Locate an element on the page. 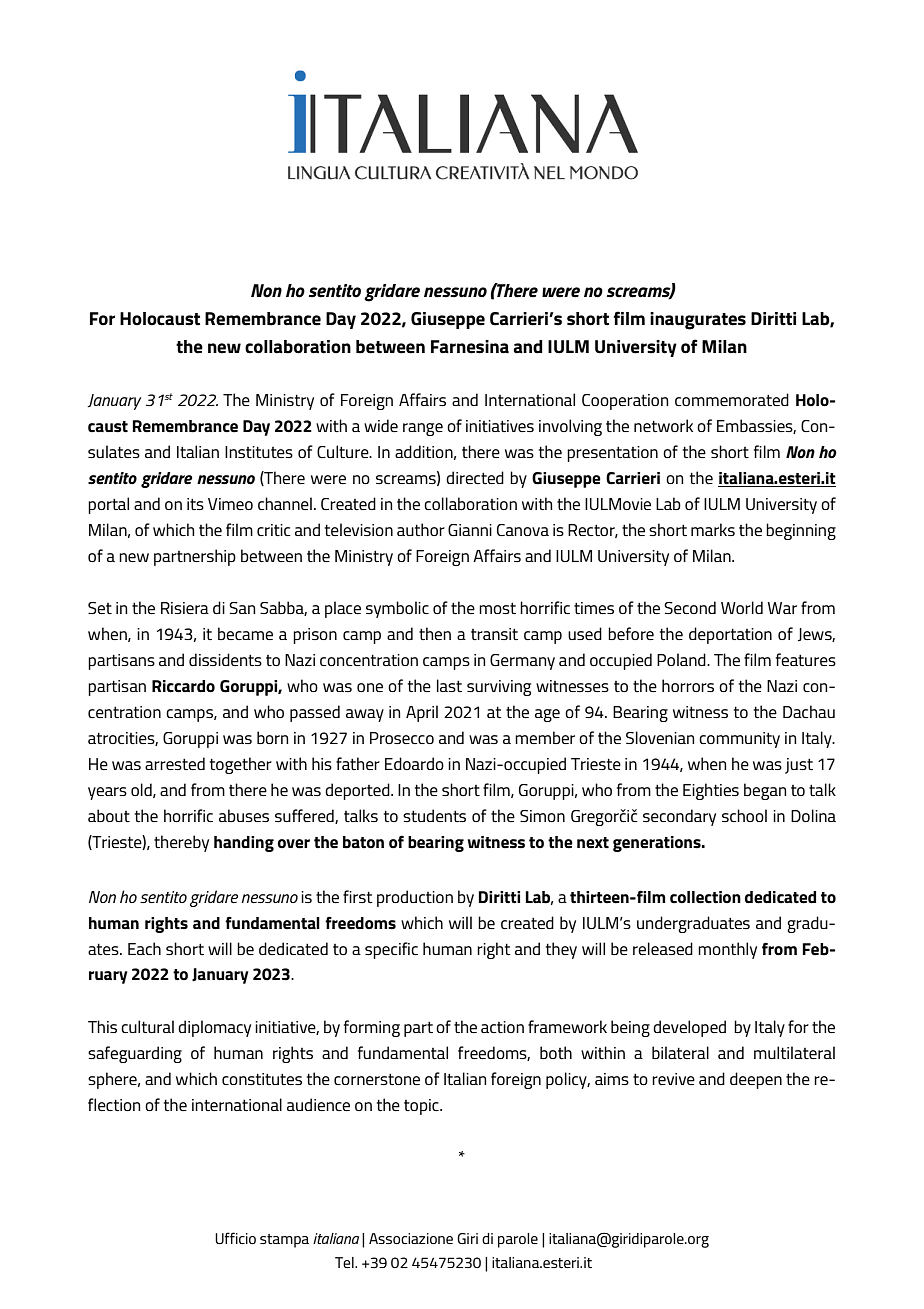 This document has width=924, height=1309. developed is located at coordinates (689, 1028).
